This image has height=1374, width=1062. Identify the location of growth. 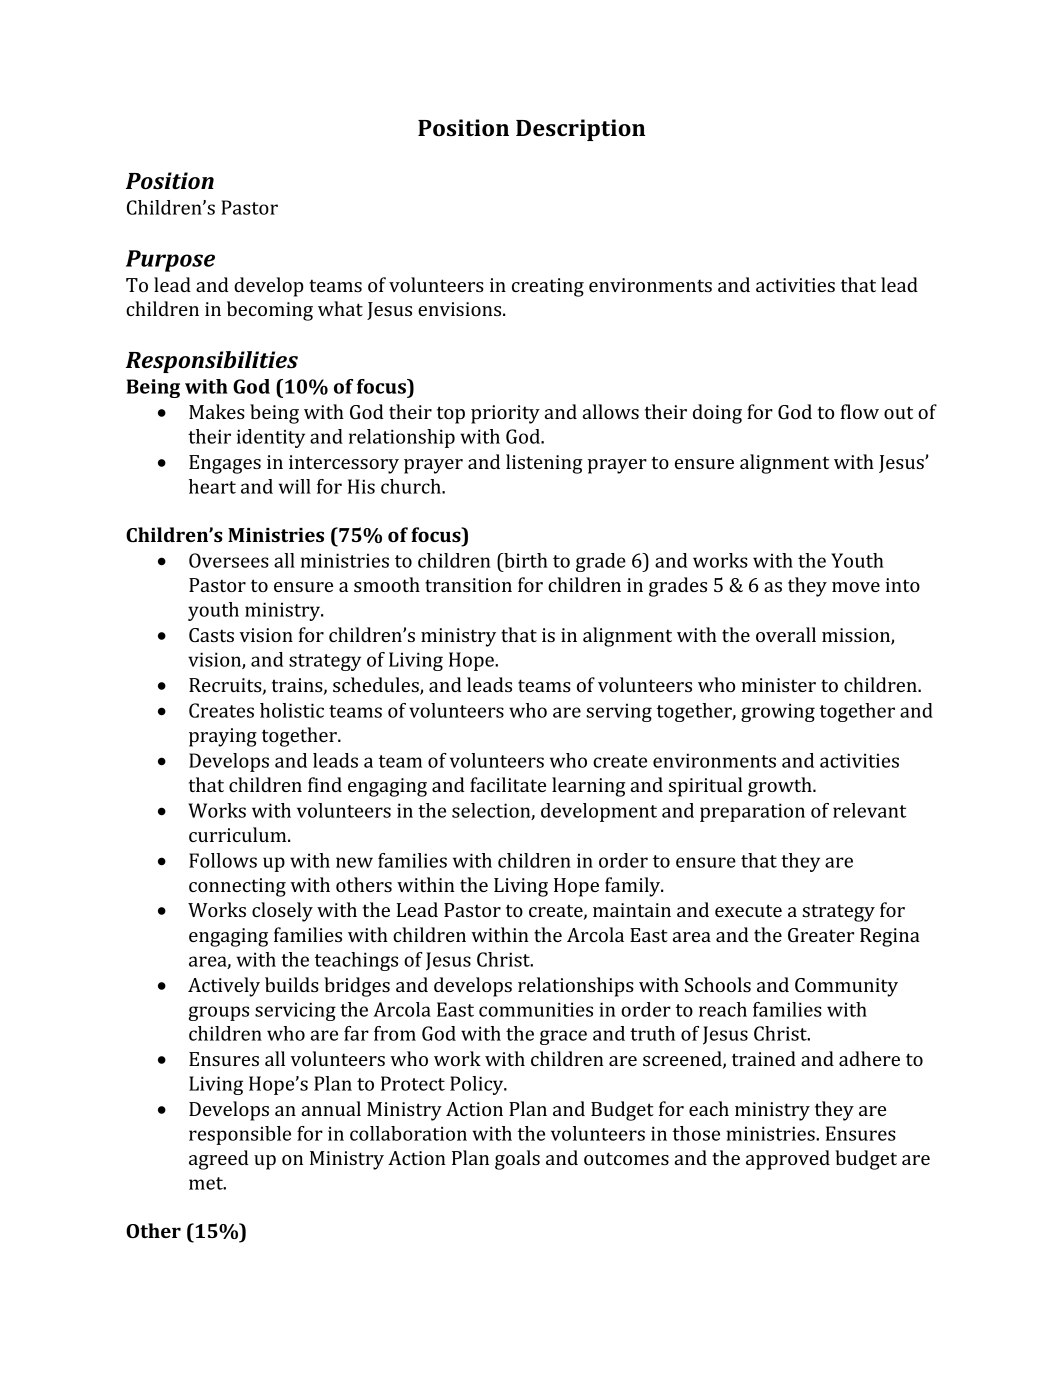
(781, 787).
